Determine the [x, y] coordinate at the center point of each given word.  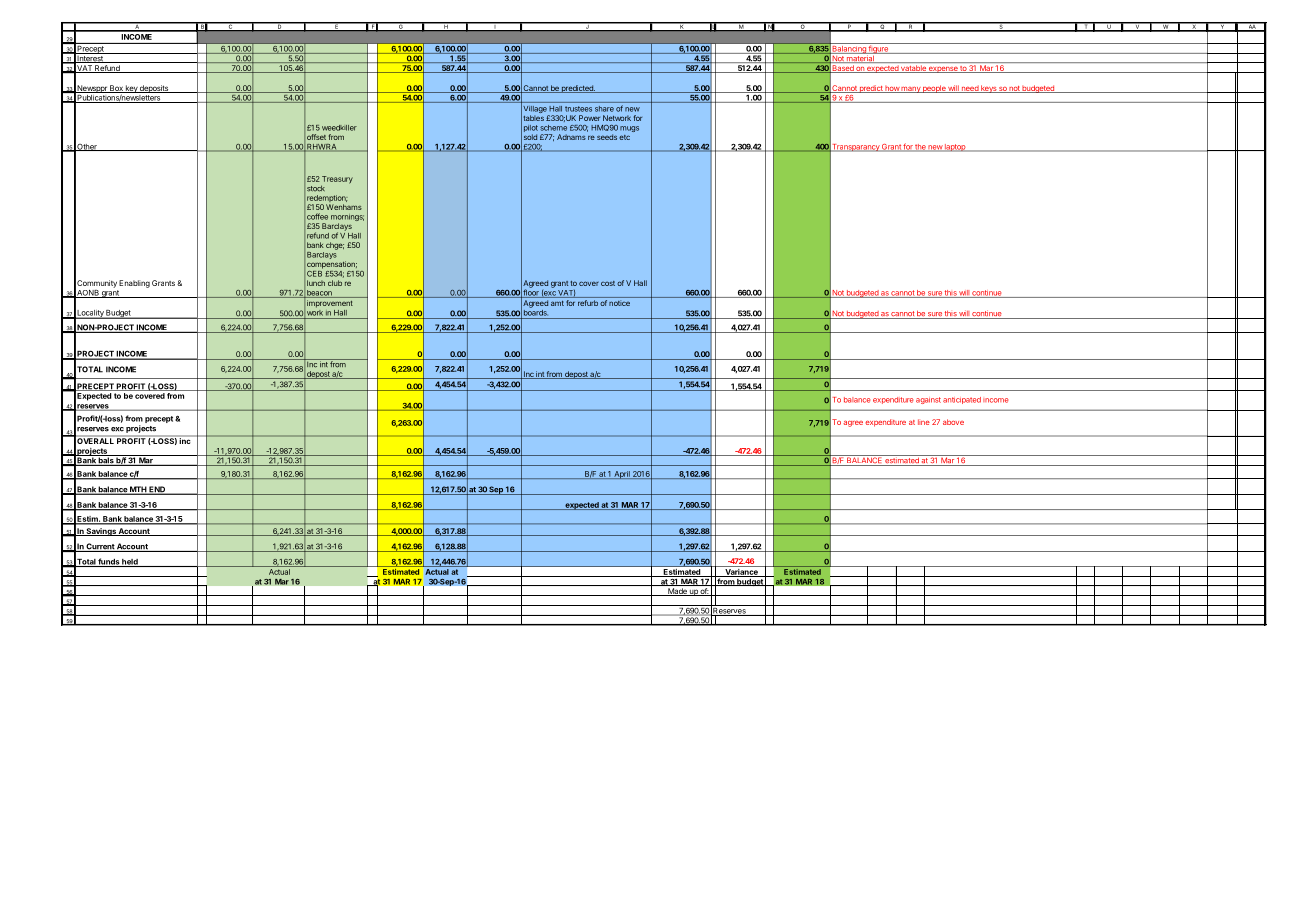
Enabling [134, 284]
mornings [347, 219]
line [924, 422]
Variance [741, 573]
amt [557, 303]
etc [624, 137]
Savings [101, 532]
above [953, 422]
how [892, 89]
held [130, 563]
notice [619, 303]
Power [589, 118]
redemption [327, 200]
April [622, 475]
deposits [154, 89]
